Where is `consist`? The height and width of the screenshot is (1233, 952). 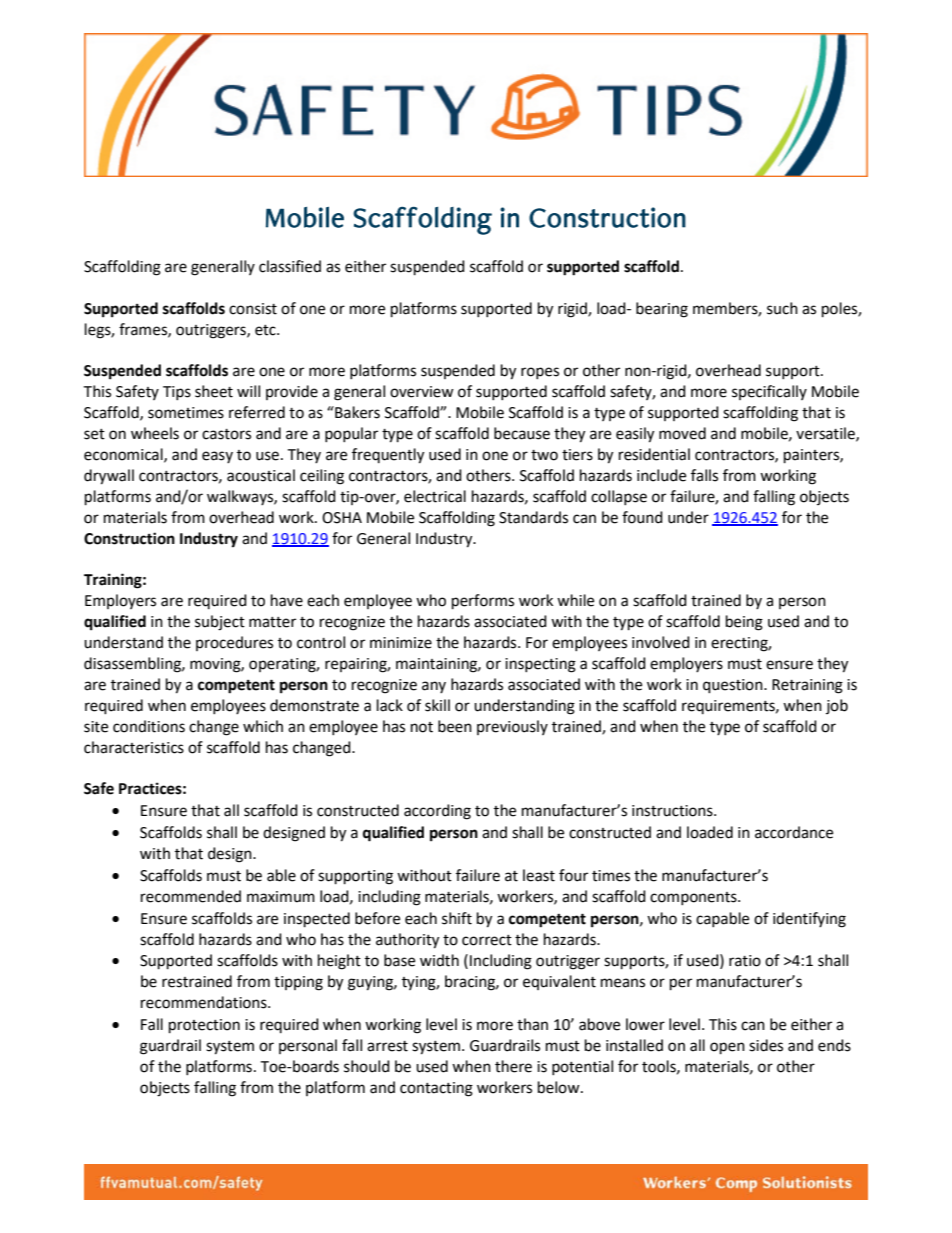 consist is located at coordinates (253, 309).
